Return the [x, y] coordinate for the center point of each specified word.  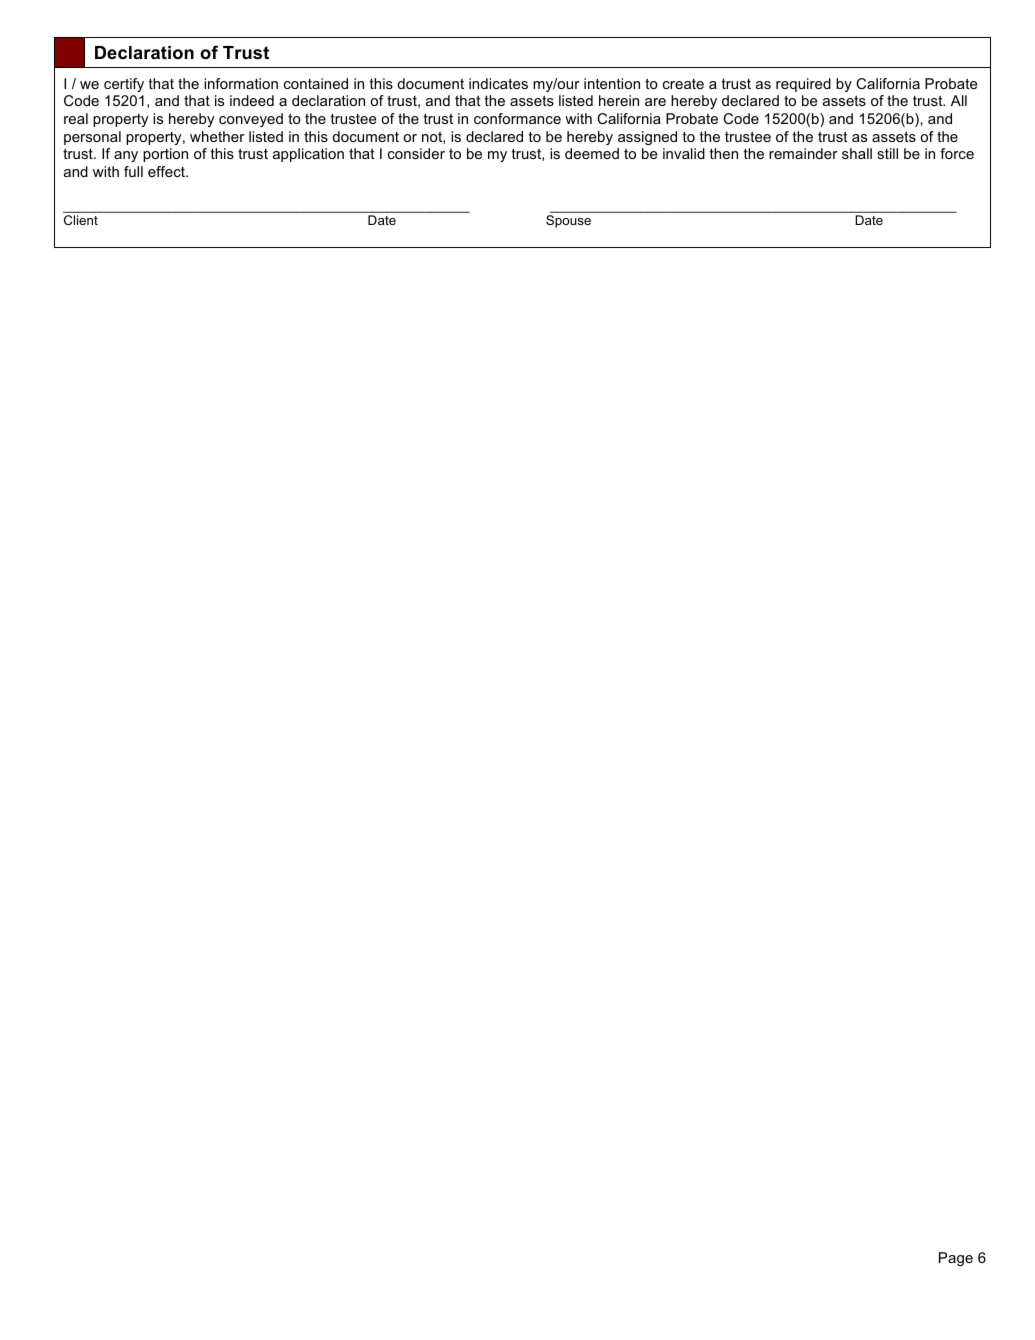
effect [167, 171]
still [887, 153]
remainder [803, 153]
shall [857, 153]
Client [81, 220]
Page [956, 1259]
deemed [592, 153]
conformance [517, 118]
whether [217, 136]
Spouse [568, 221]
